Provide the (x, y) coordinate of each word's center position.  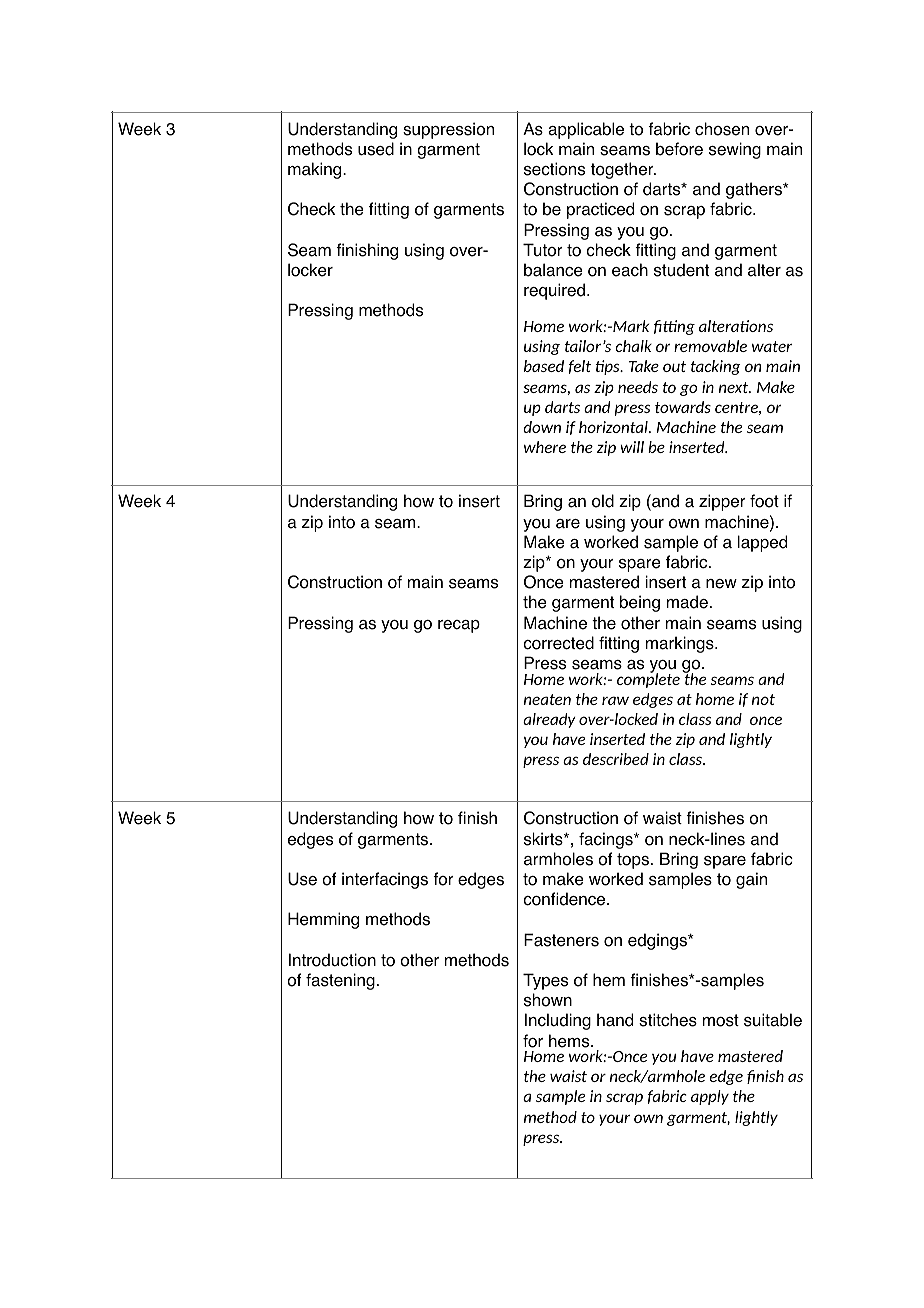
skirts (544, 839)
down (542, 427)
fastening (340, 981)
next (735, 387)
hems (570, 1041)
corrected (558, 643)
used (376, 149)
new (721, 584)
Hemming (323, 920)
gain (751, 880)
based (544, 366)
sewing (735, 150)
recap (459, 626)
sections (554, 169)
